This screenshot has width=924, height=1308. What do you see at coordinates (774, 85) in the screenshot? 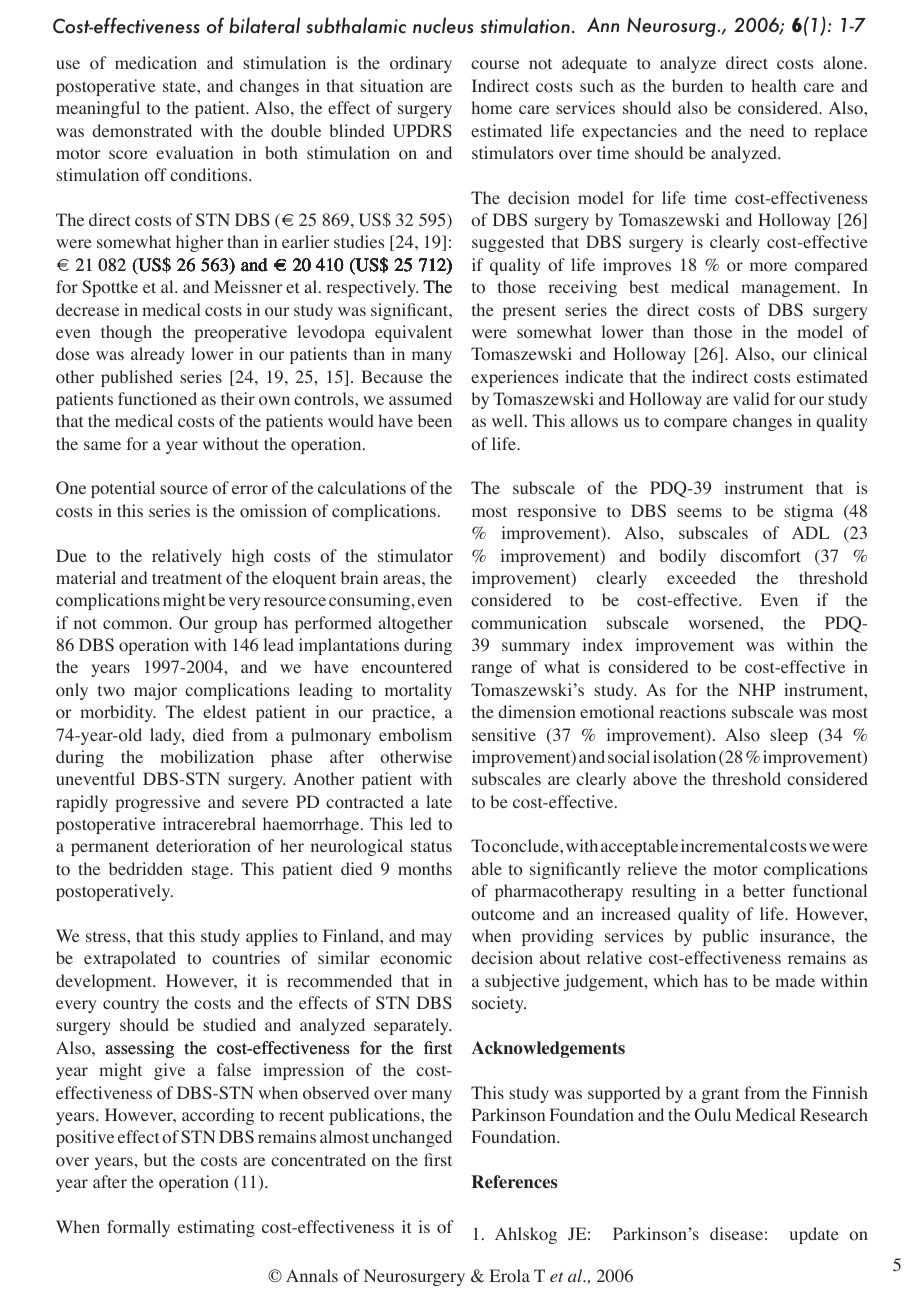
I see `health` at bounding box center [774, 85].
